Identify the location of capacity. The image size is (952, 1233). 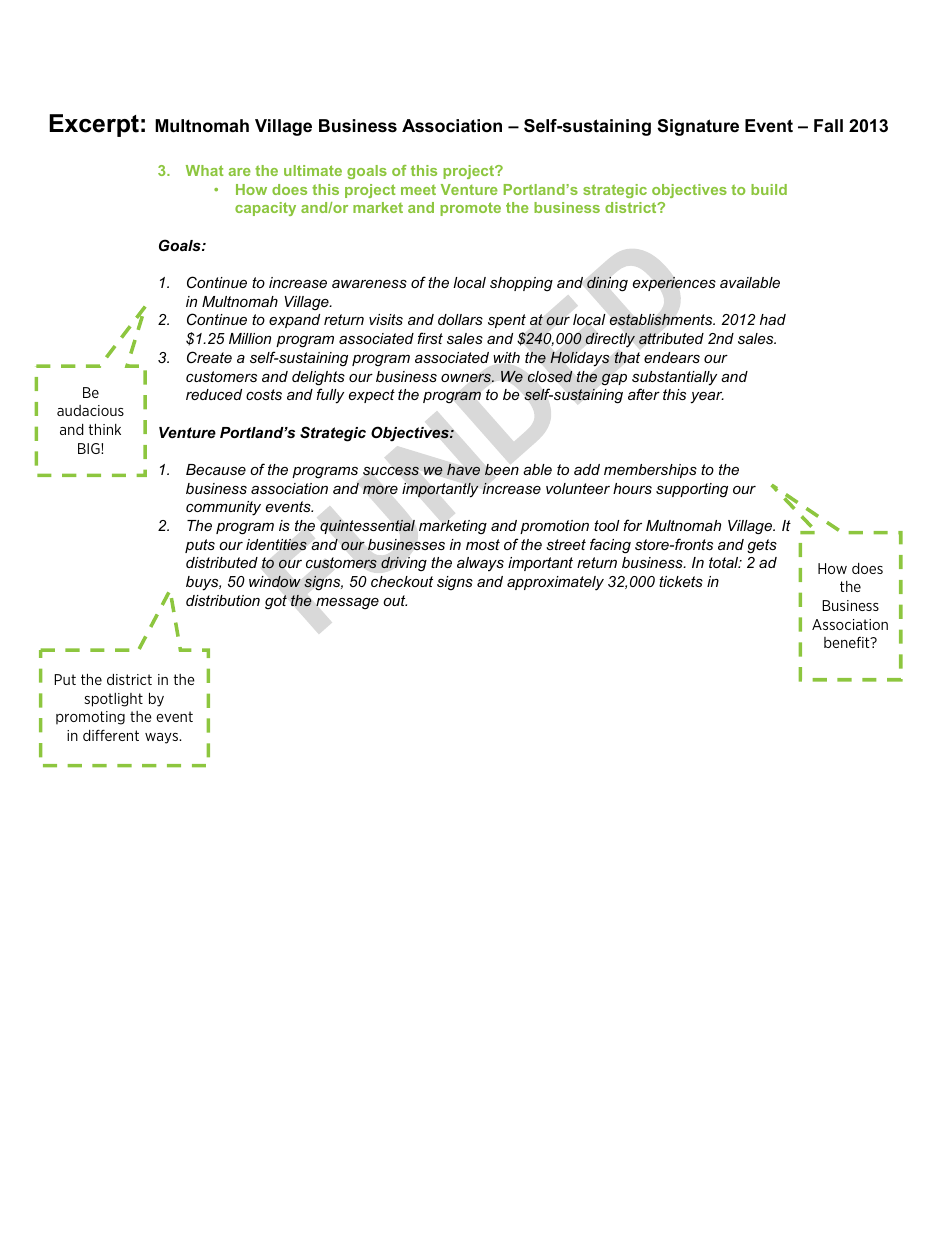
(265, 209).
